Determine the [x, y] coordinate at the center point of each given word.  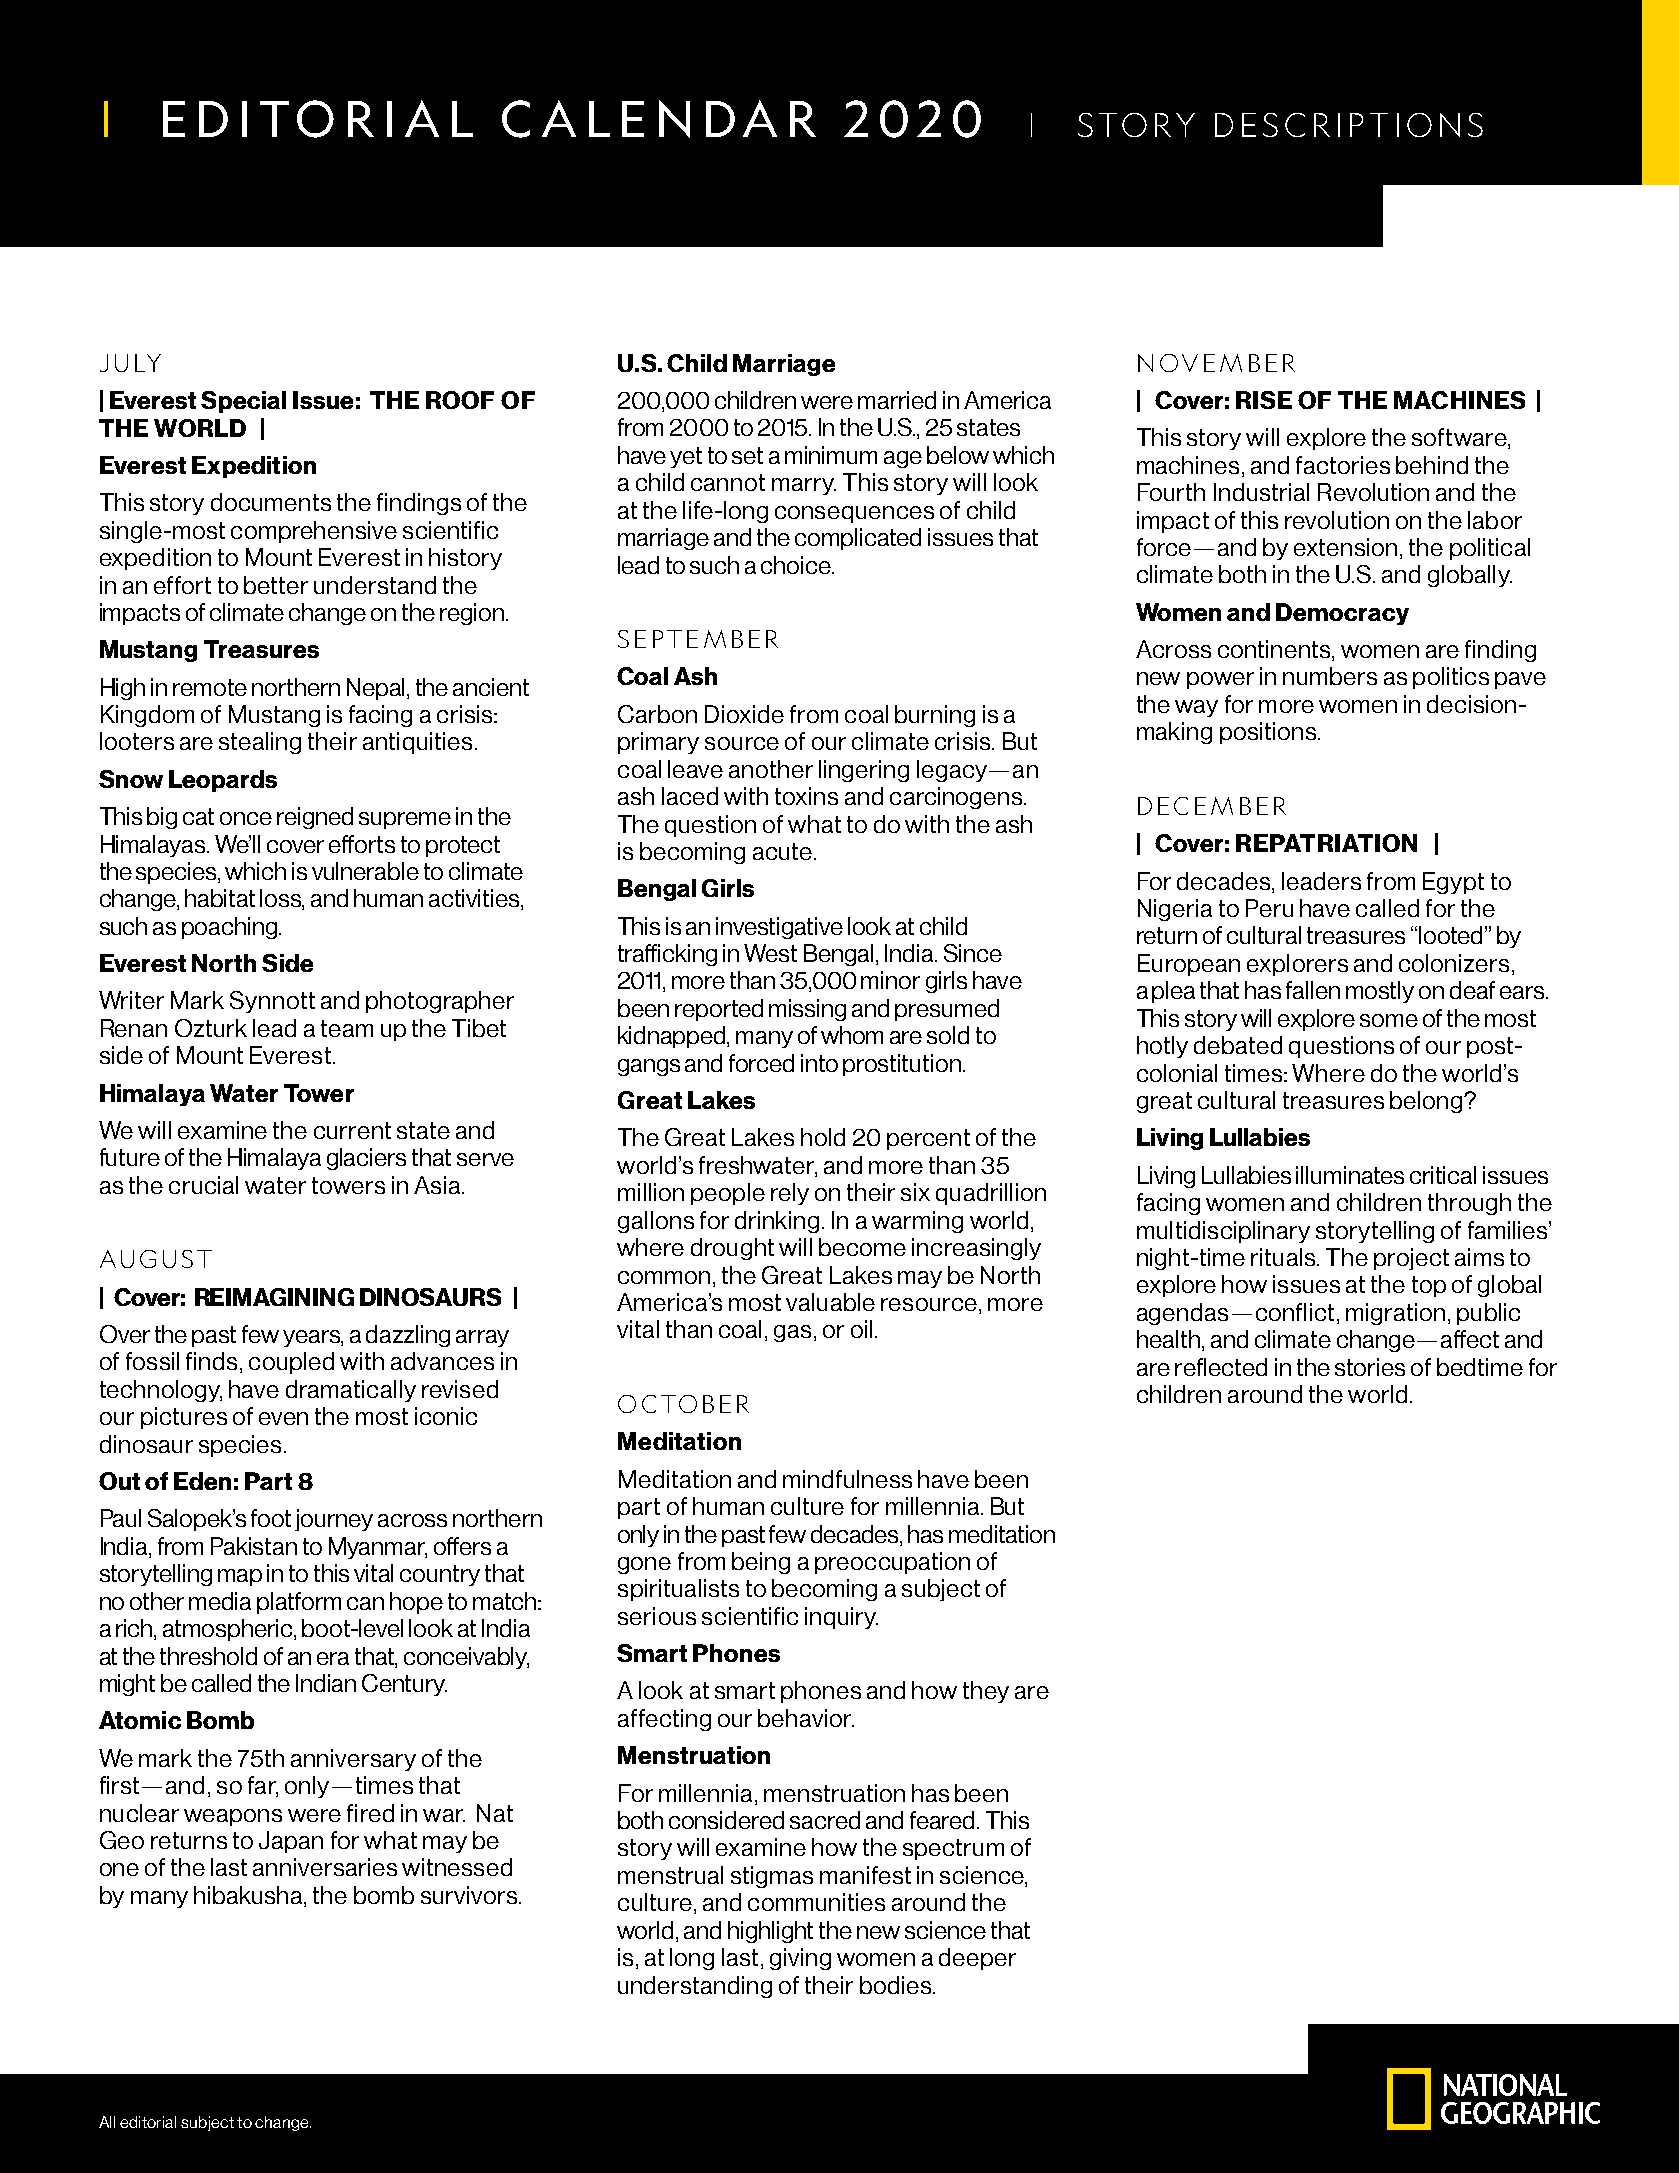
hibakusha [249, 1896]
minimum [831, 455]
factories [1343, 465]
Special [243, 402]
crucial [203, 1185]
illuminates [1350, 1175]
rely [790, 1194]
